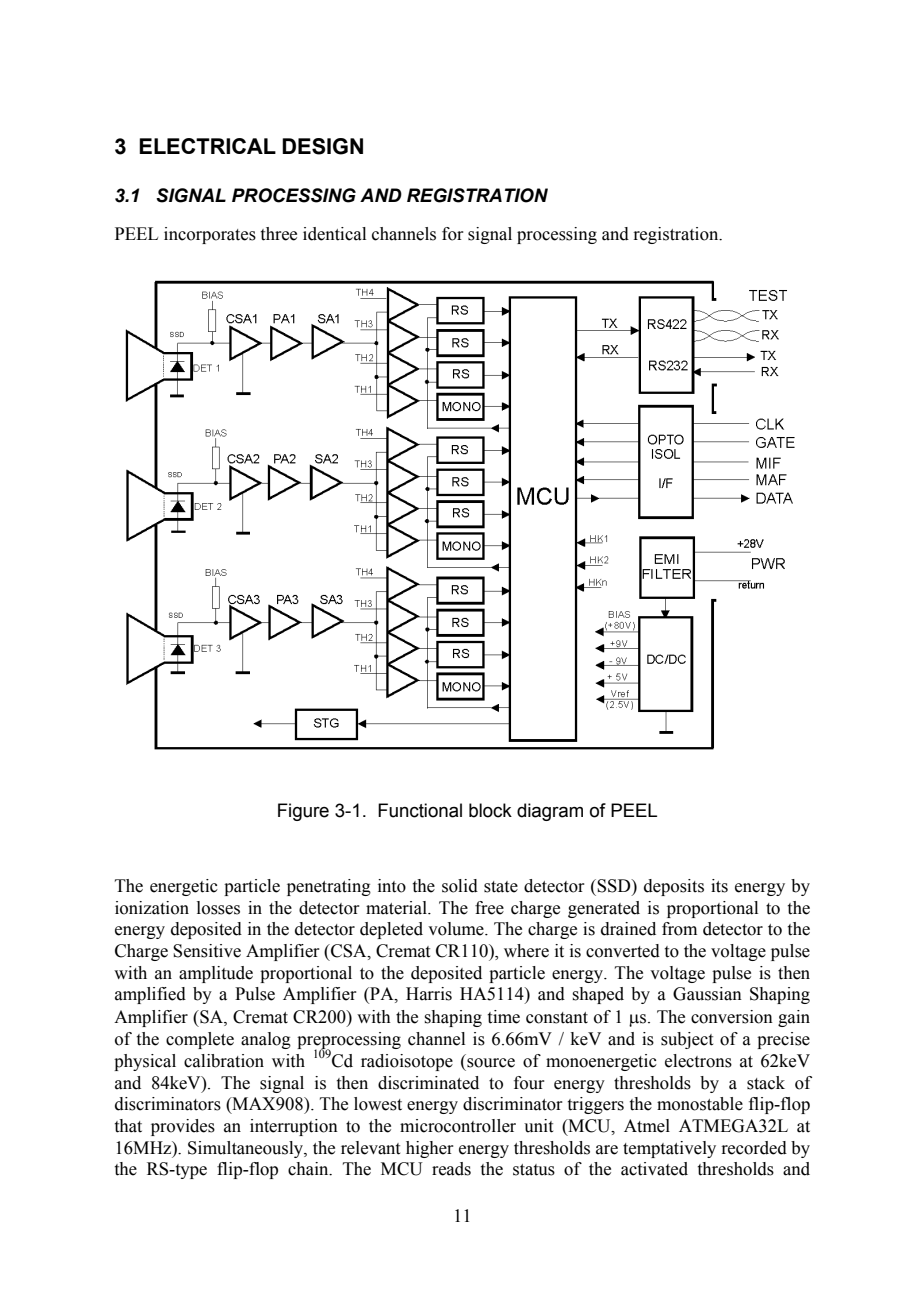  I want to click on losses, so click(218, 908).
